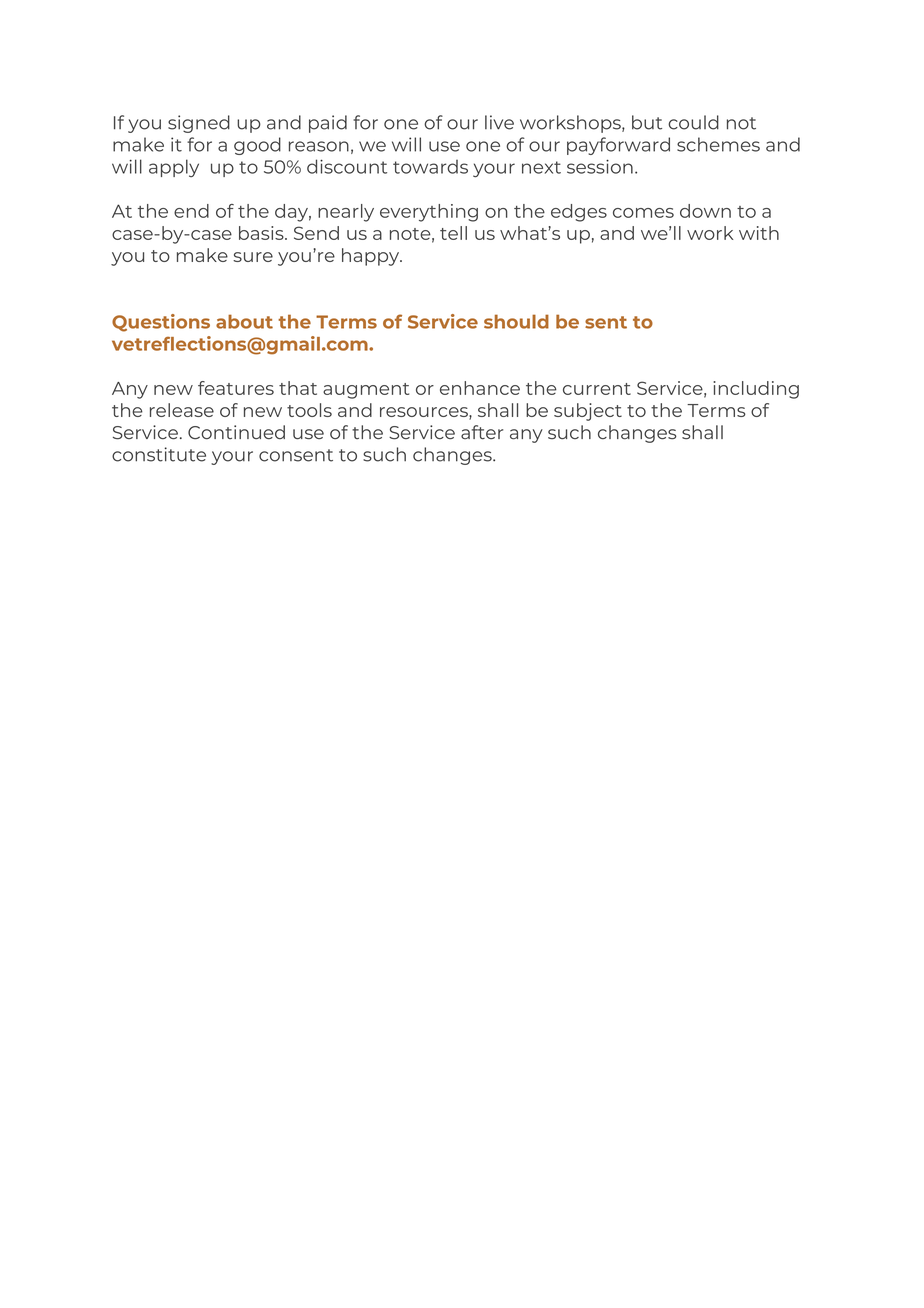 The image size is (924, 1308). Describe the element at coordinates (482, 432) in the screenshot. I see `after` at that location.
